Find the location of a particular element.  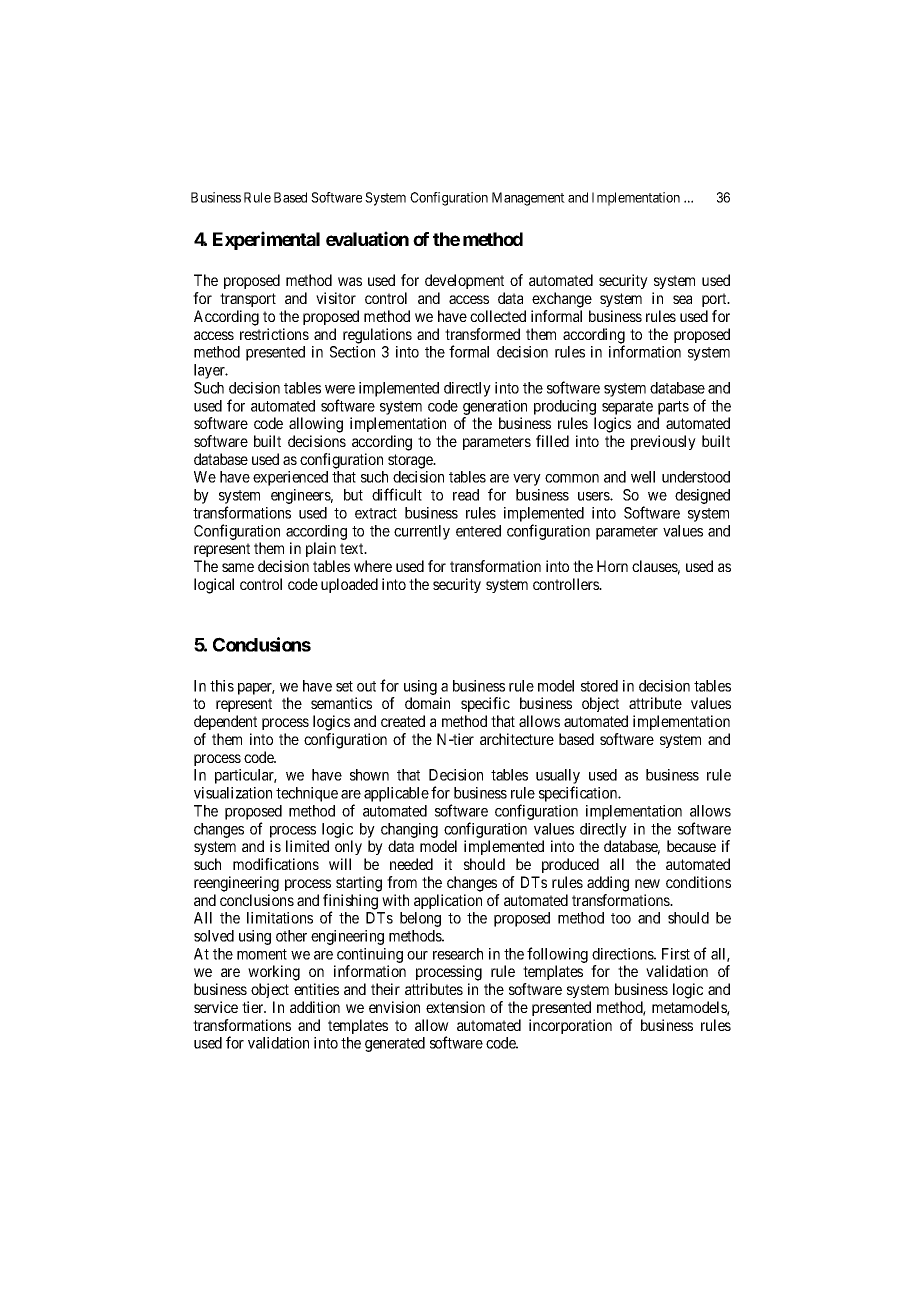

extension is located at coordinates (455, 1007).
